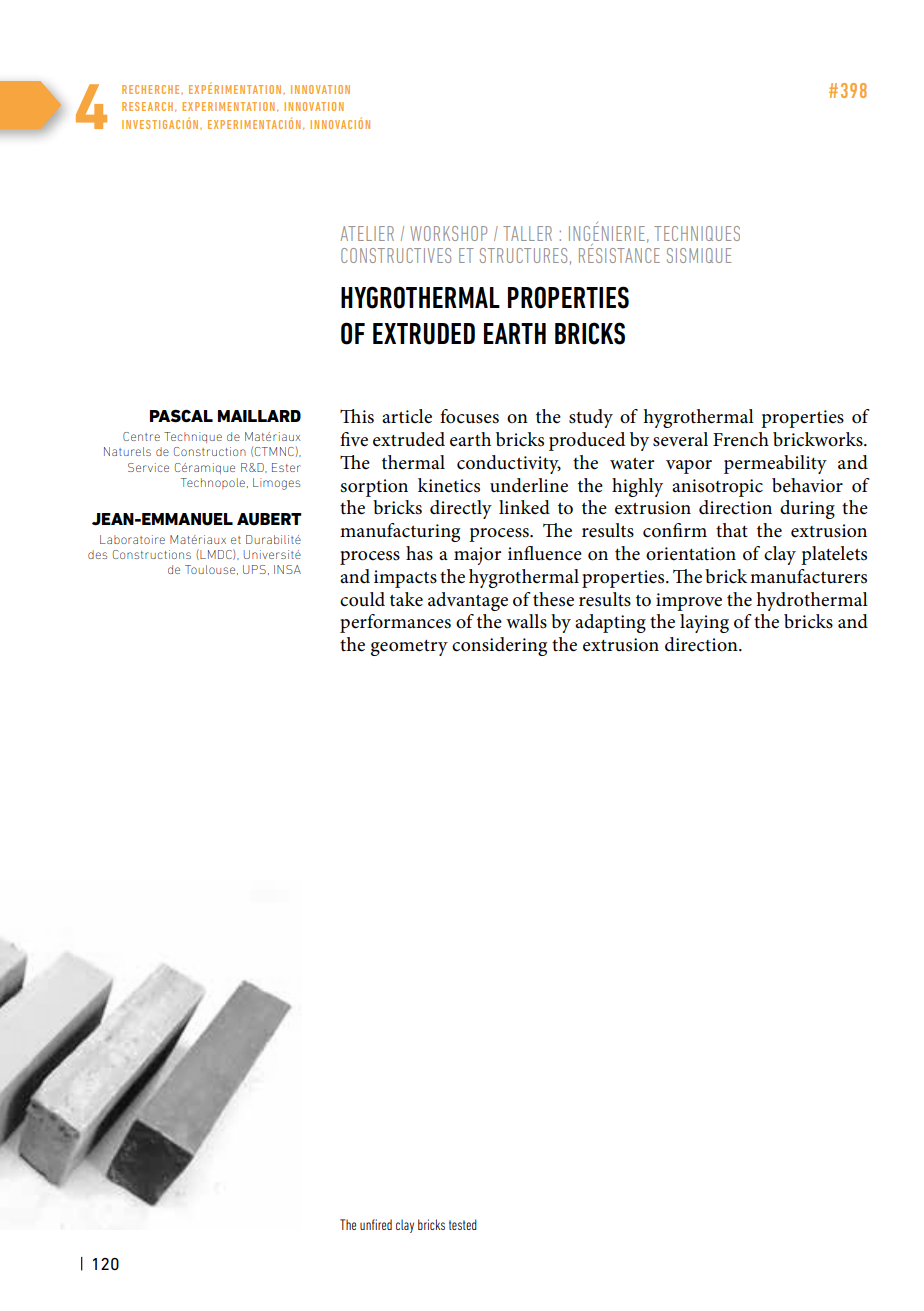 The width and height of the page is (924, 1311). Describe the element at coordinates (717, 488) in the page. I see `anisotropic` at that location.
